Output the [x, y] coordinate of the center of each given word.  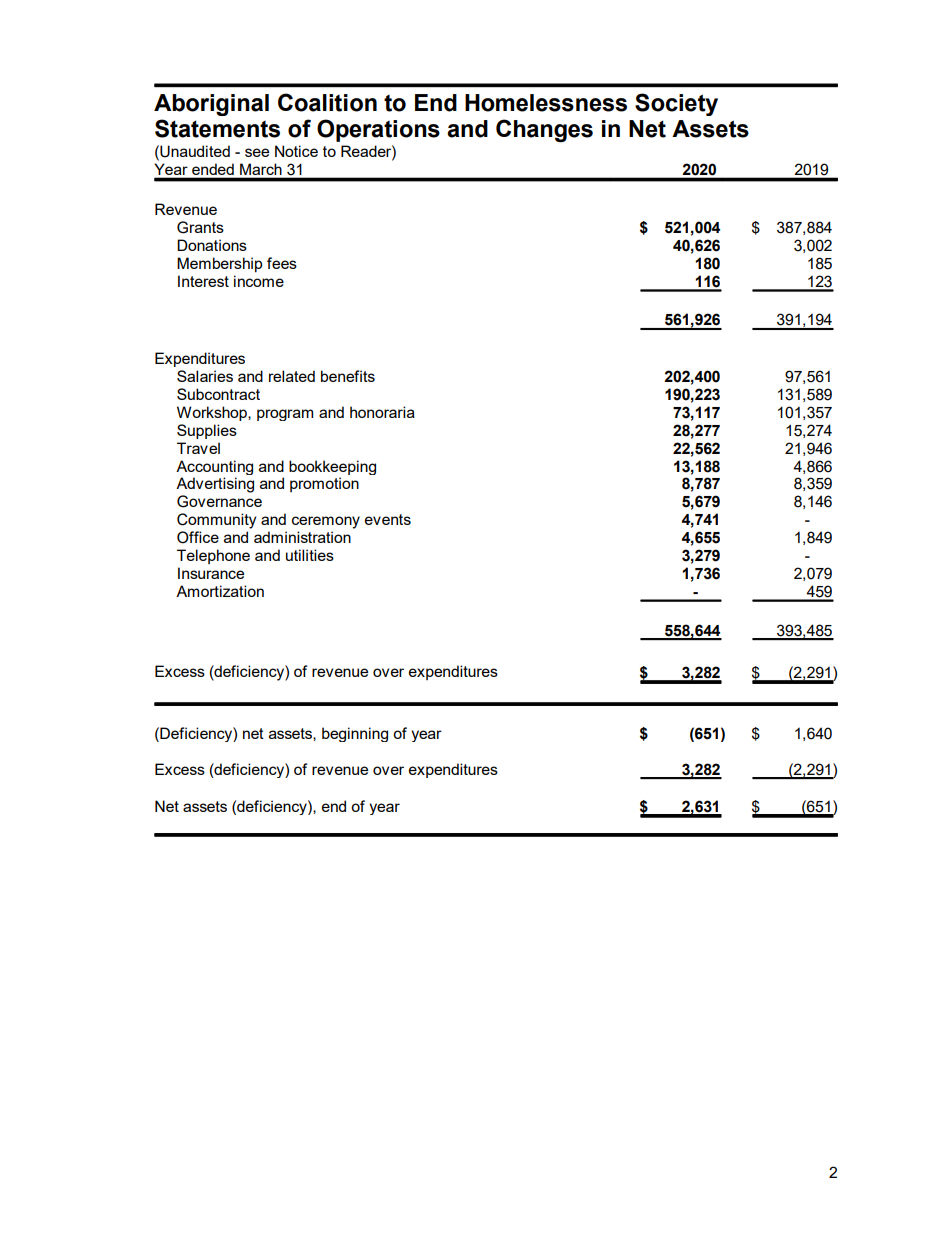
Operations [378, 130]
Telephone [213, 556]
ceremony [326, 522]
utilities [310, 555]
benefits [348, 376]
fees [282, 263]
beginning [355, 734]
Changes [544, 130]
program [285, 415]
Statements [217, 128]
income [259, 281]
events [388, 519]
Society [676, 104]
